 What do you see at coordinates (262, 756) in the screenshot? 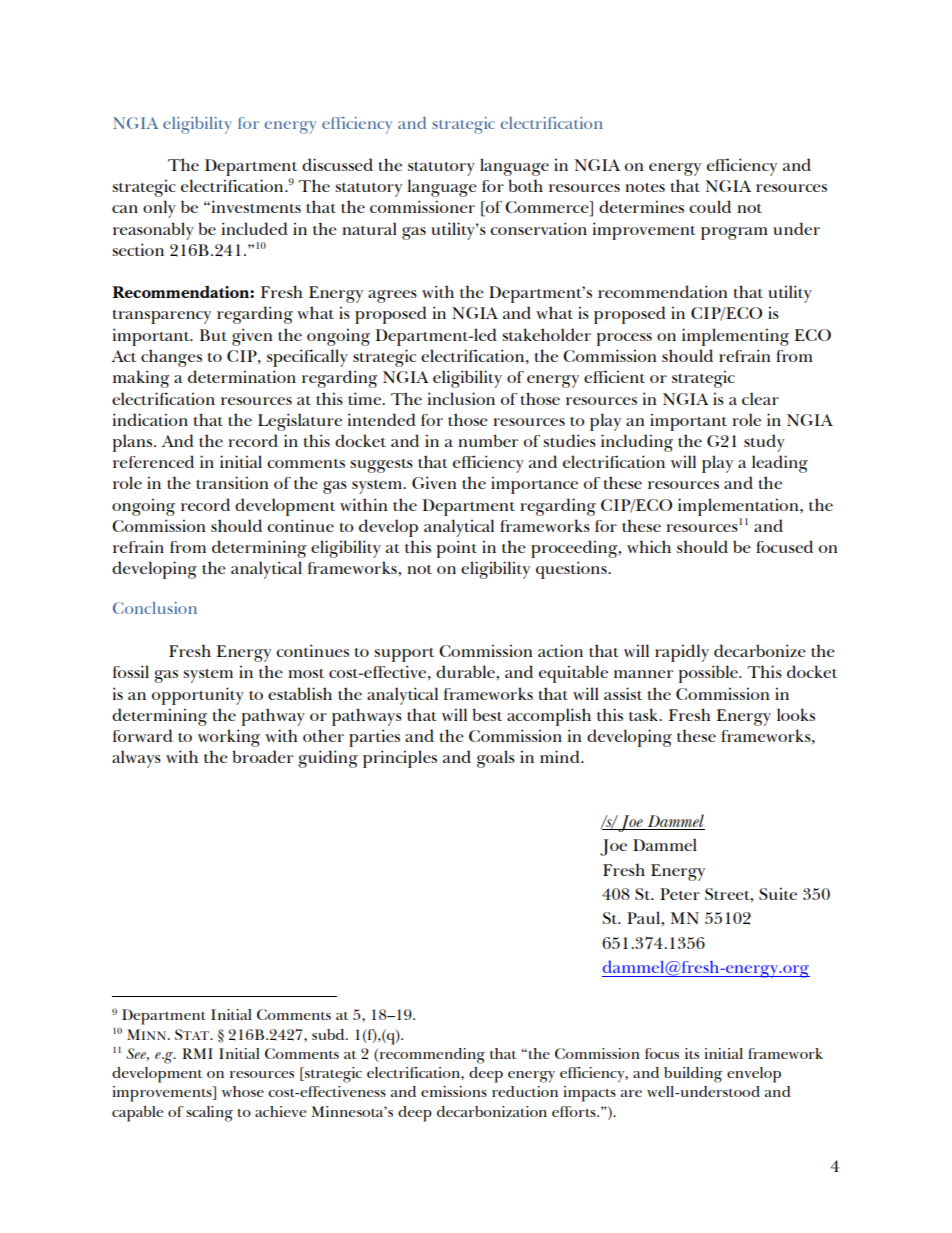
I see `broader` at bounding box center [262, 756].
